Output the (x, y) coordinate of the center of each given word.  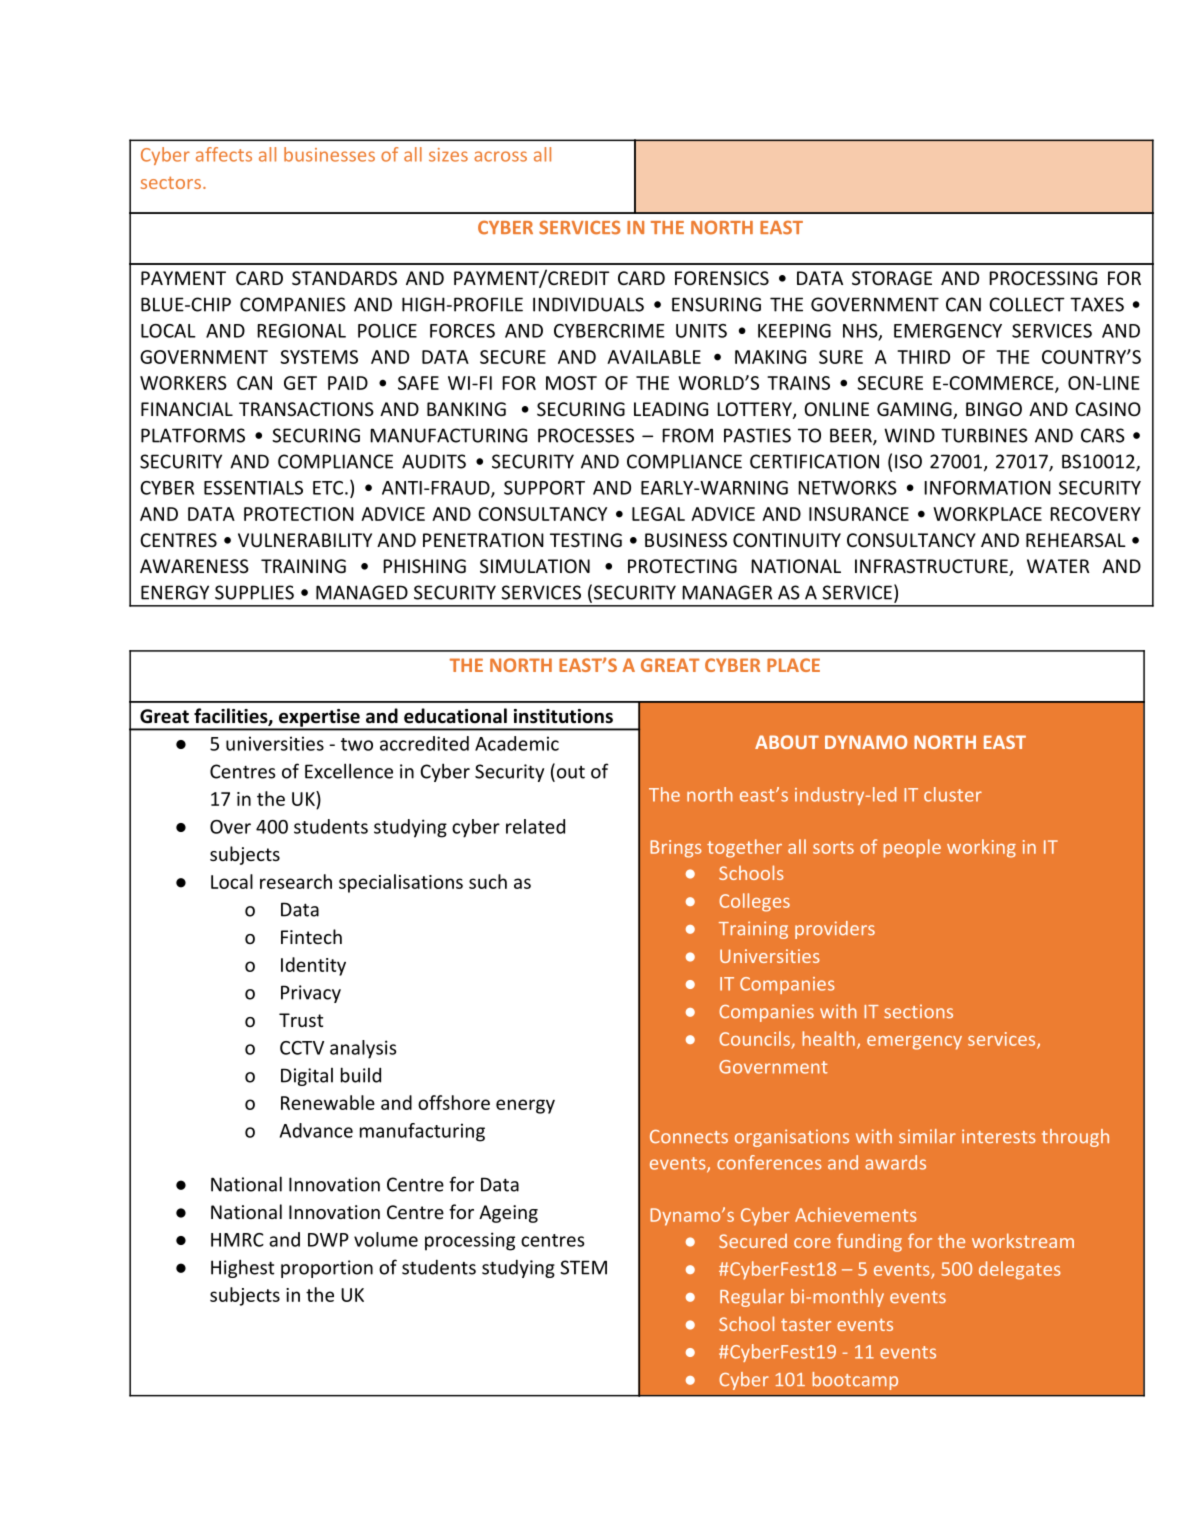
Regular (752, 1298)
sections (918, 1011)
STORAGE (892, 278)
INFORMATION (987, 488)
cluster (953, 794)
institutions (563, 716)
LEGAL (658, 514)
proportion (327, 1269)
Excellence (349, 771)
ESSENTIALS (253, 488)
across (500, 156)
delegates (1019, 1270)
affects (224, 154)
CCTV (302, 1048)
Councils (754, 1038)
